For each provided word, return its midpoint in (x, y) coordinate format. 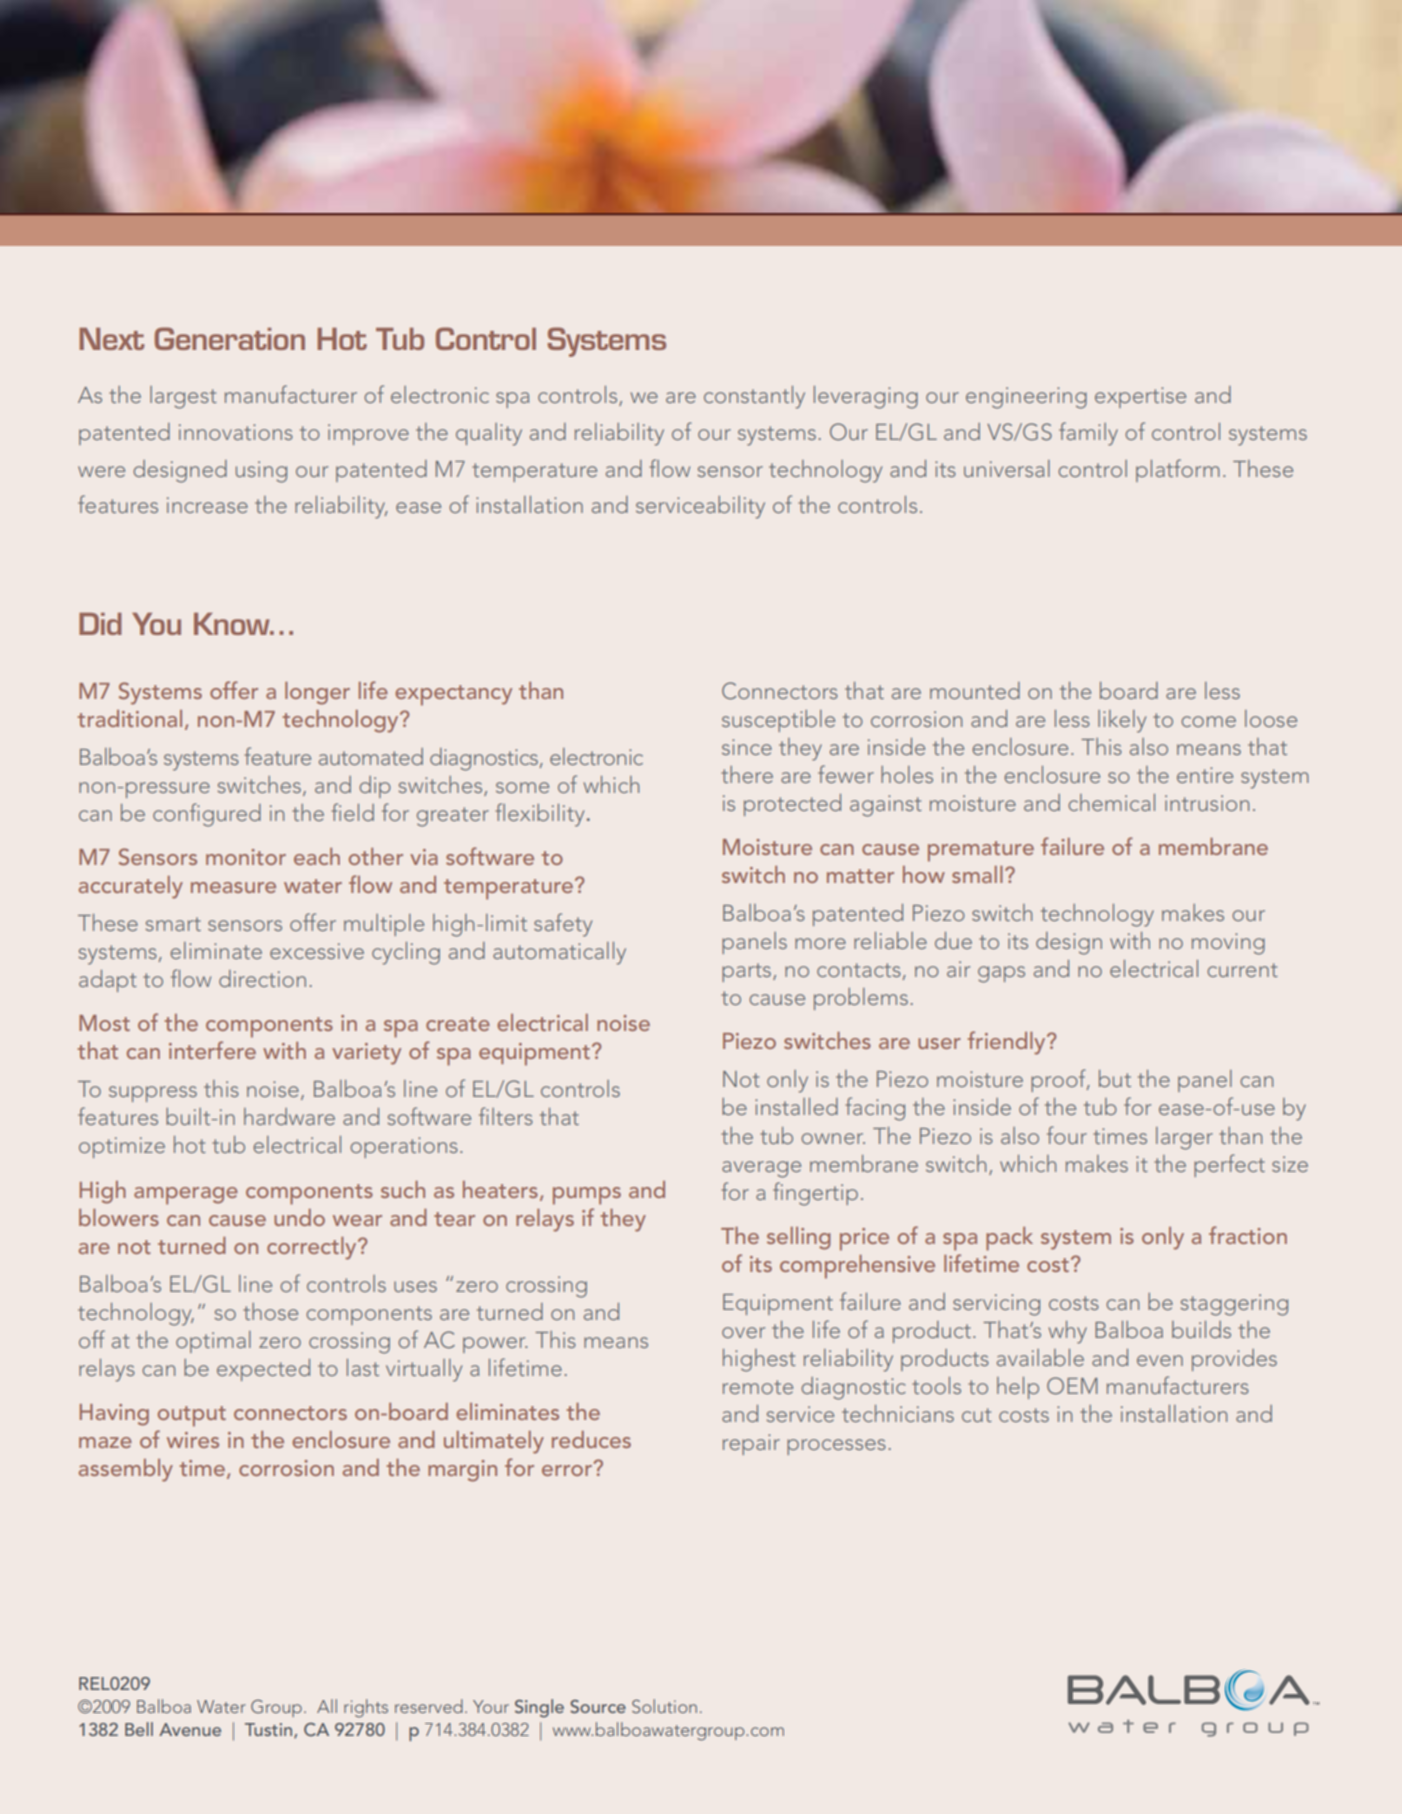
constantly (754, 397)
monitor (246, 857)
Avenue (190, 1729)
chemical (1111, 802)
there (747, 774)
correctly (313, 1248)
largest (183, 397)
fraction (1248, 1235)
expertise (1140, 397)
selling (799, 1238)
